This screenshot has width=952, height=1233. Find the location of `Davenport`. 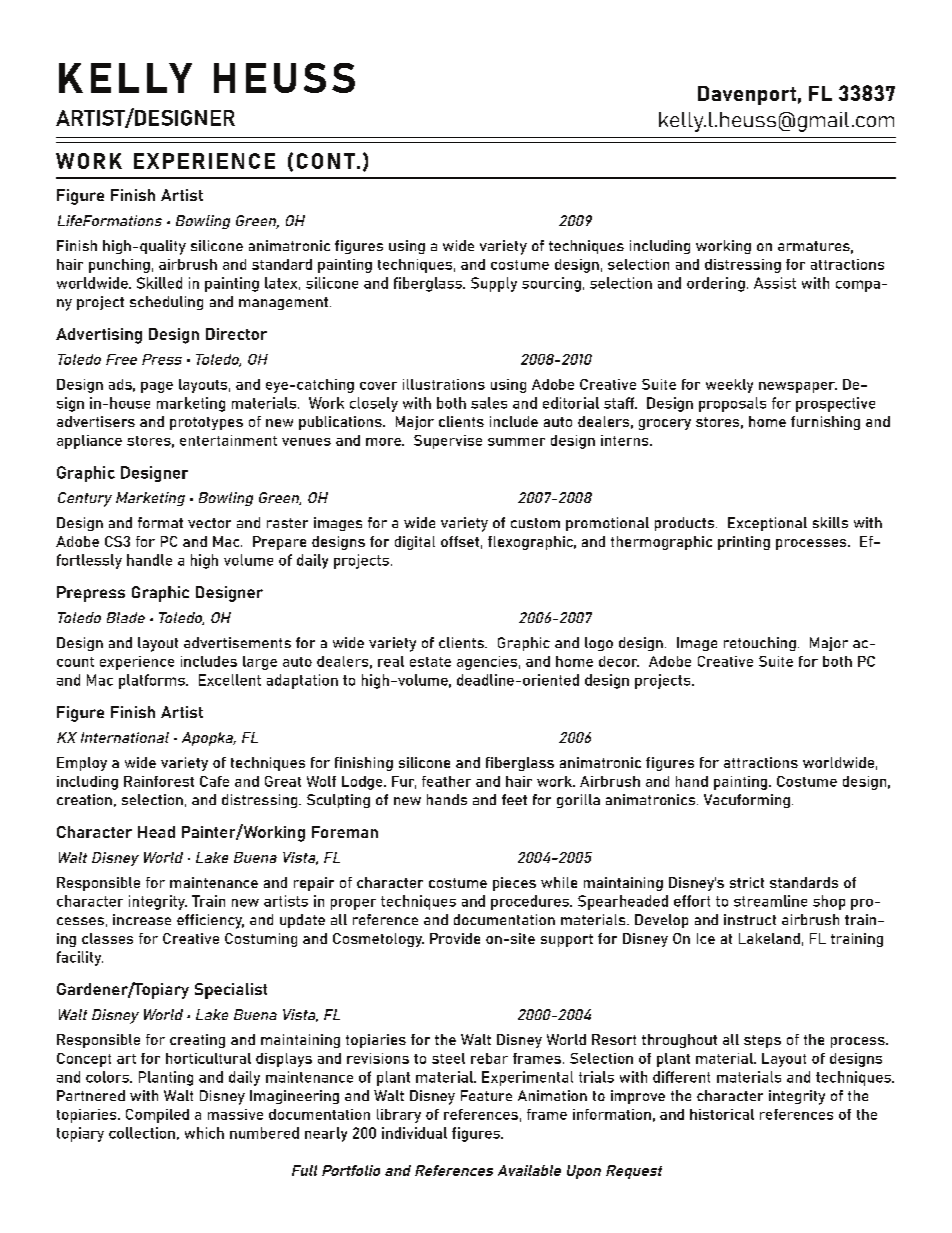

Davenport is located at coordinates (747, 95).
